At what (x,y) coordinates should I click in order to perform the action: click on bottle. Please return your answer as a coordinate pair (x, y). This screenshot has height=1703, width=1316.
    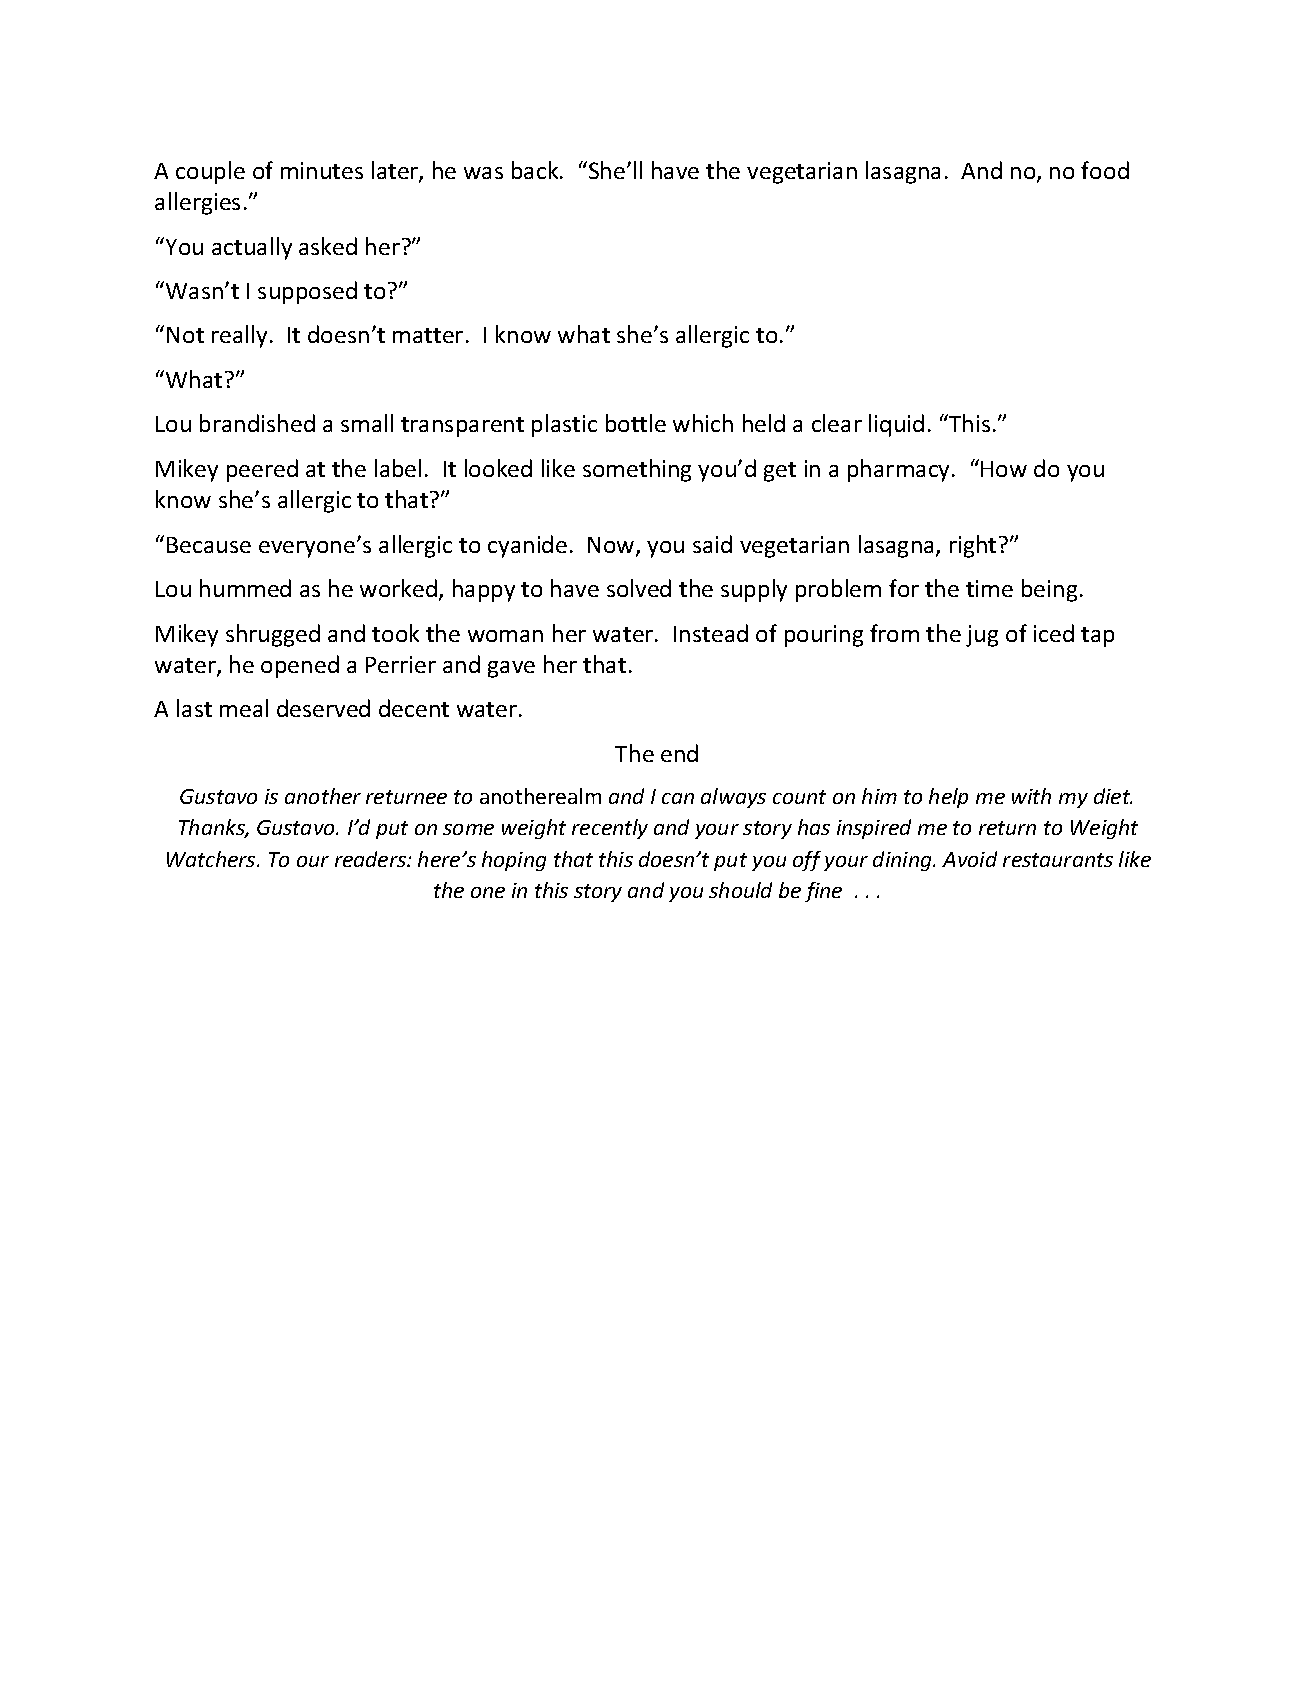
    Looking at the image, I should click on (636, 423).
